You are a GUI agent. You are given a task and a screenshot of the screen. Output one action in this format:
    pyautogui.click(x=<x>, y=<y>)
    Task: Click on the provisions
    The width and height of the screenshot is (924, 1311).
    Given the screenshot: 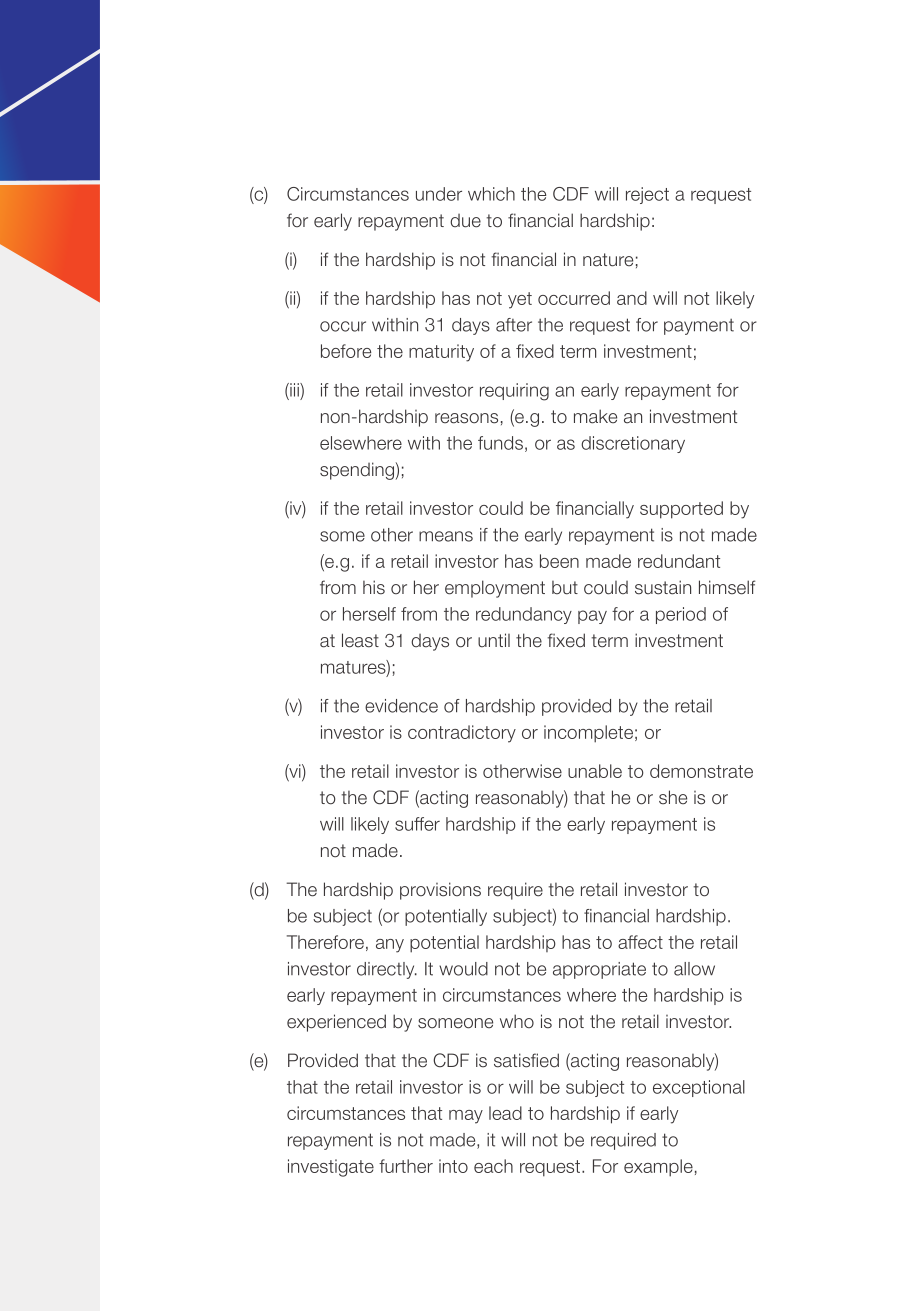 What is the action you would take?
    pyautogui.click(x=440, y=891)
